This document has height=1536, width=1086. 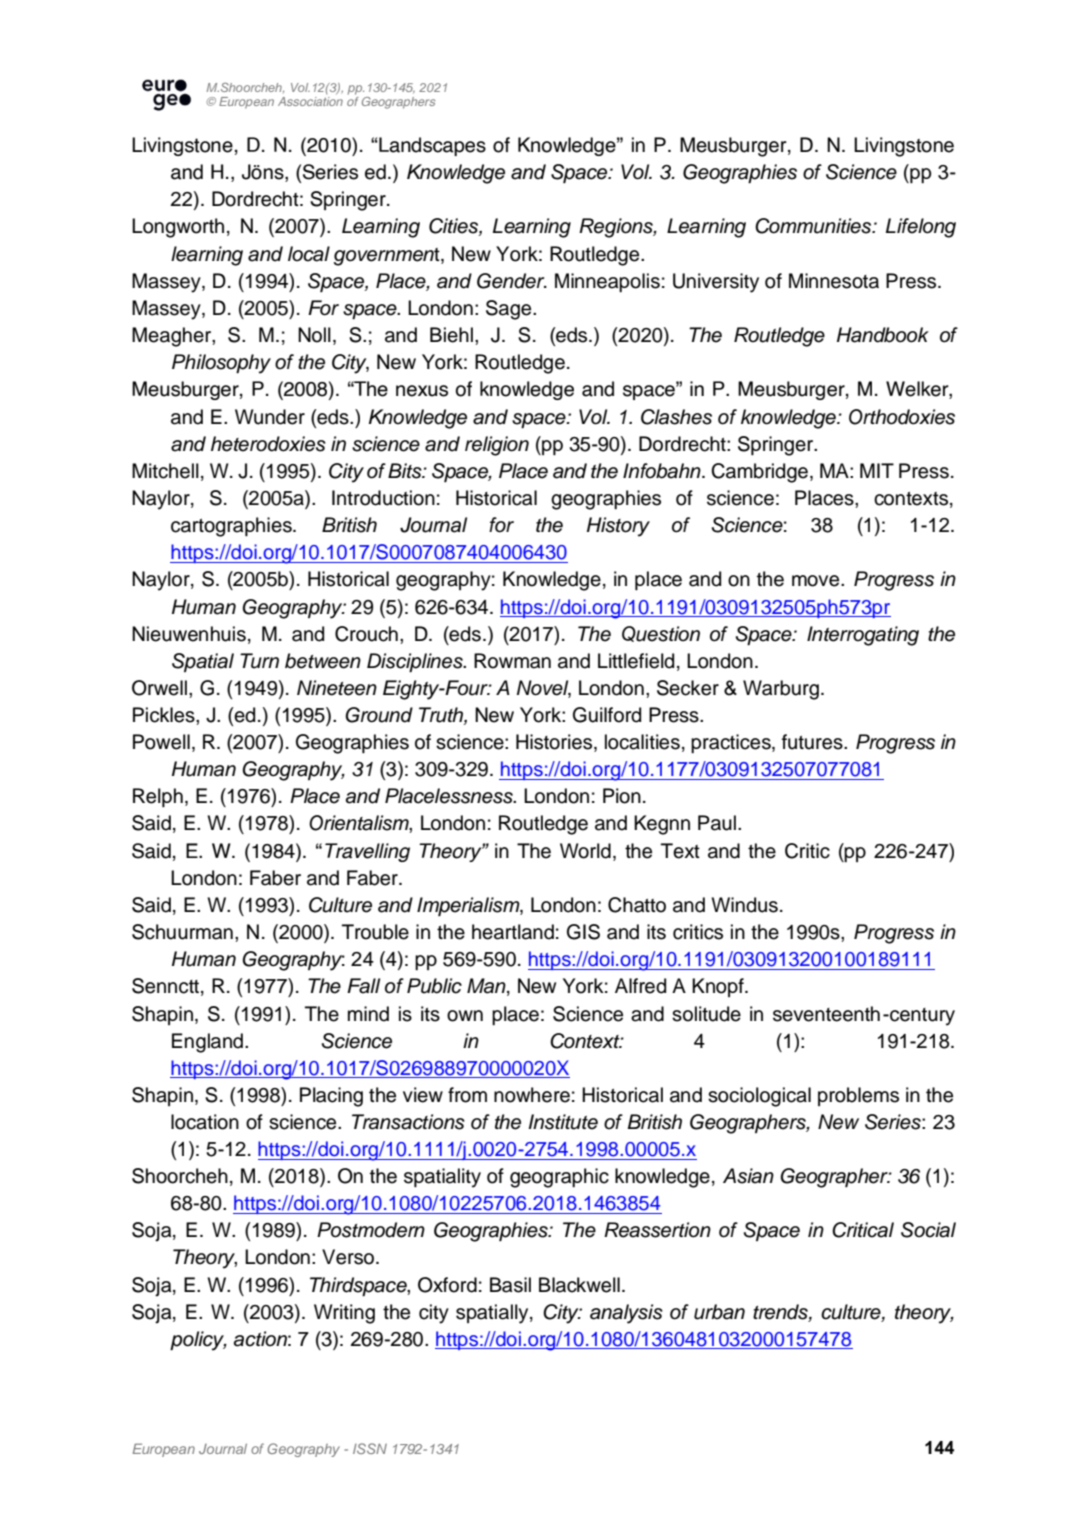 I want to click on religion, so click(x=497, y=446).
